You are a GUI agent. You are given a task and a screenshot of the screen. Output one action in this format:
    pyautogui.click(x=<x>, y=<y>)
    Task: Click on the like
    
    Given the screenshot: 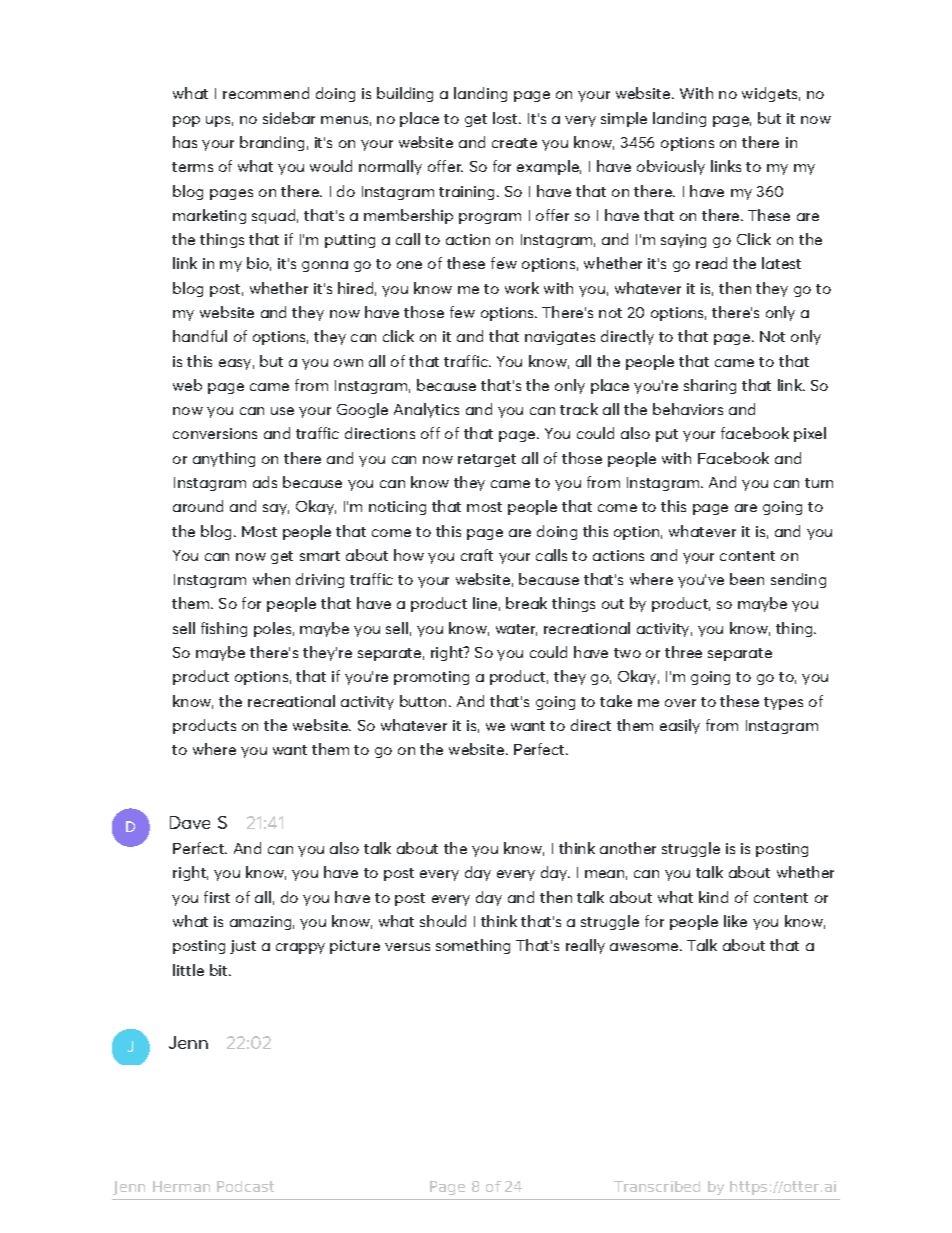 What is the action you would take?
    pyautogui.click(x=735, y=921)
